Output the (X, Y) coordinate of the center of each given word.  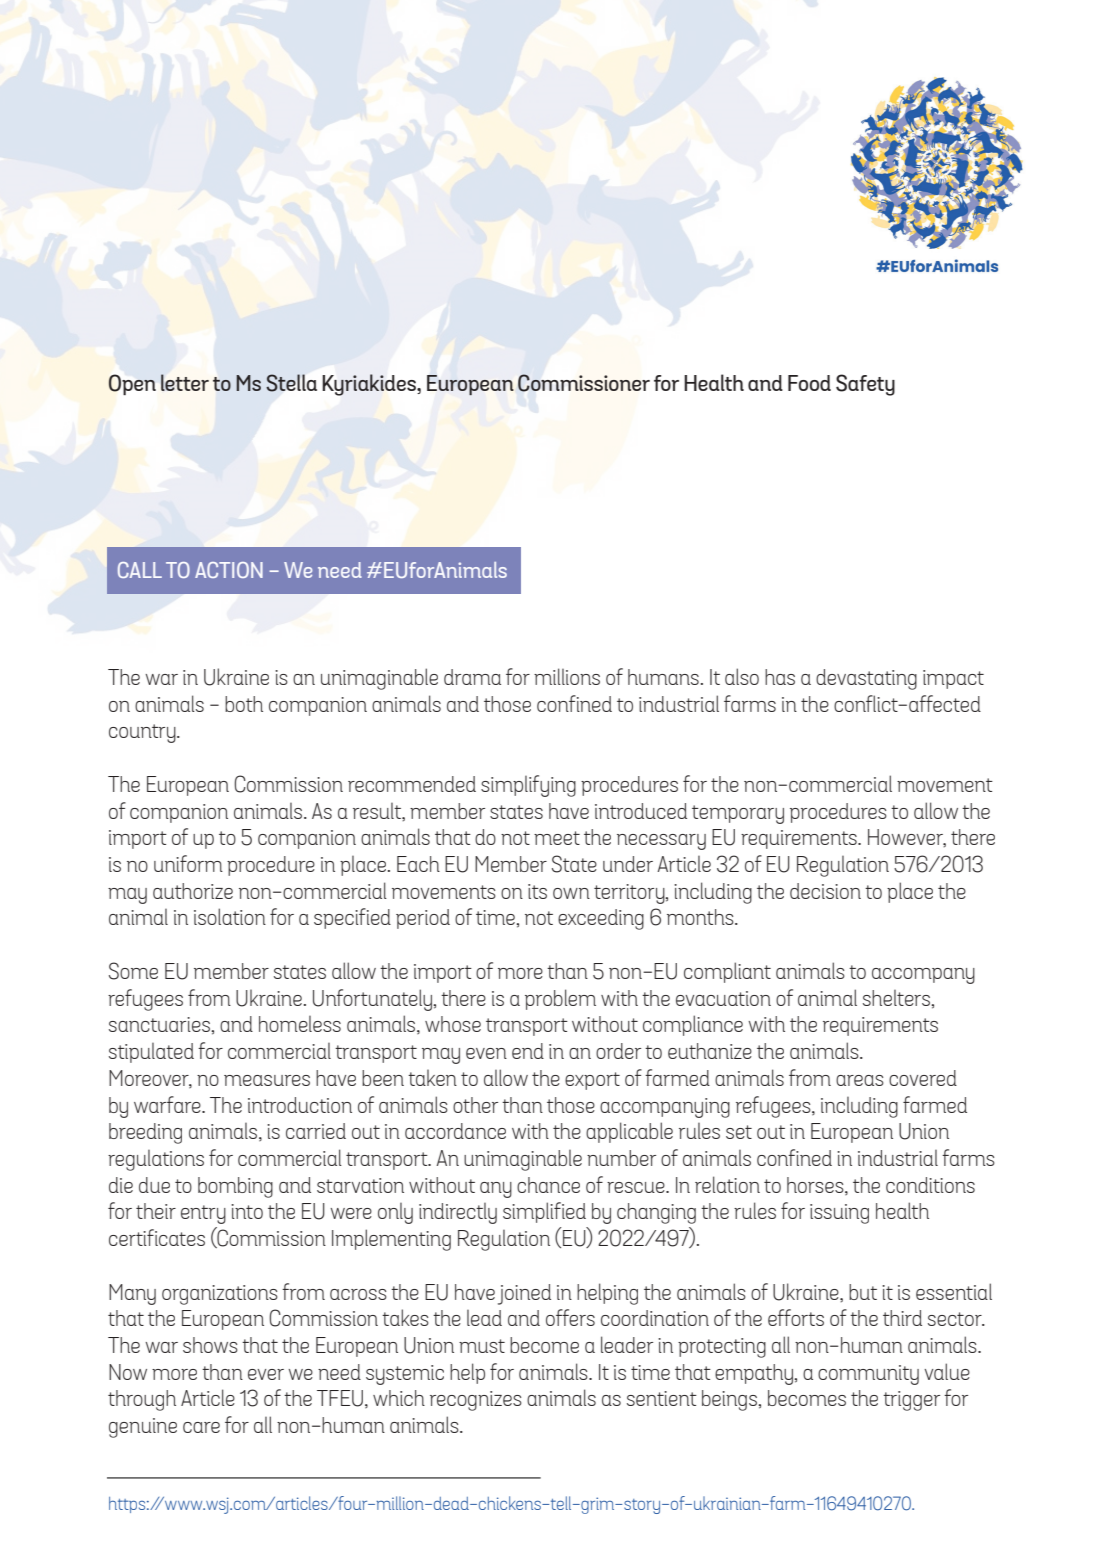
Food (809, 383)
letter (185, 382)
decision (825, 891)
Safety (865, 385)
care (201, 1427)
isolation (230, 916)
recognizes (476, 1401)
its (537, 891)
